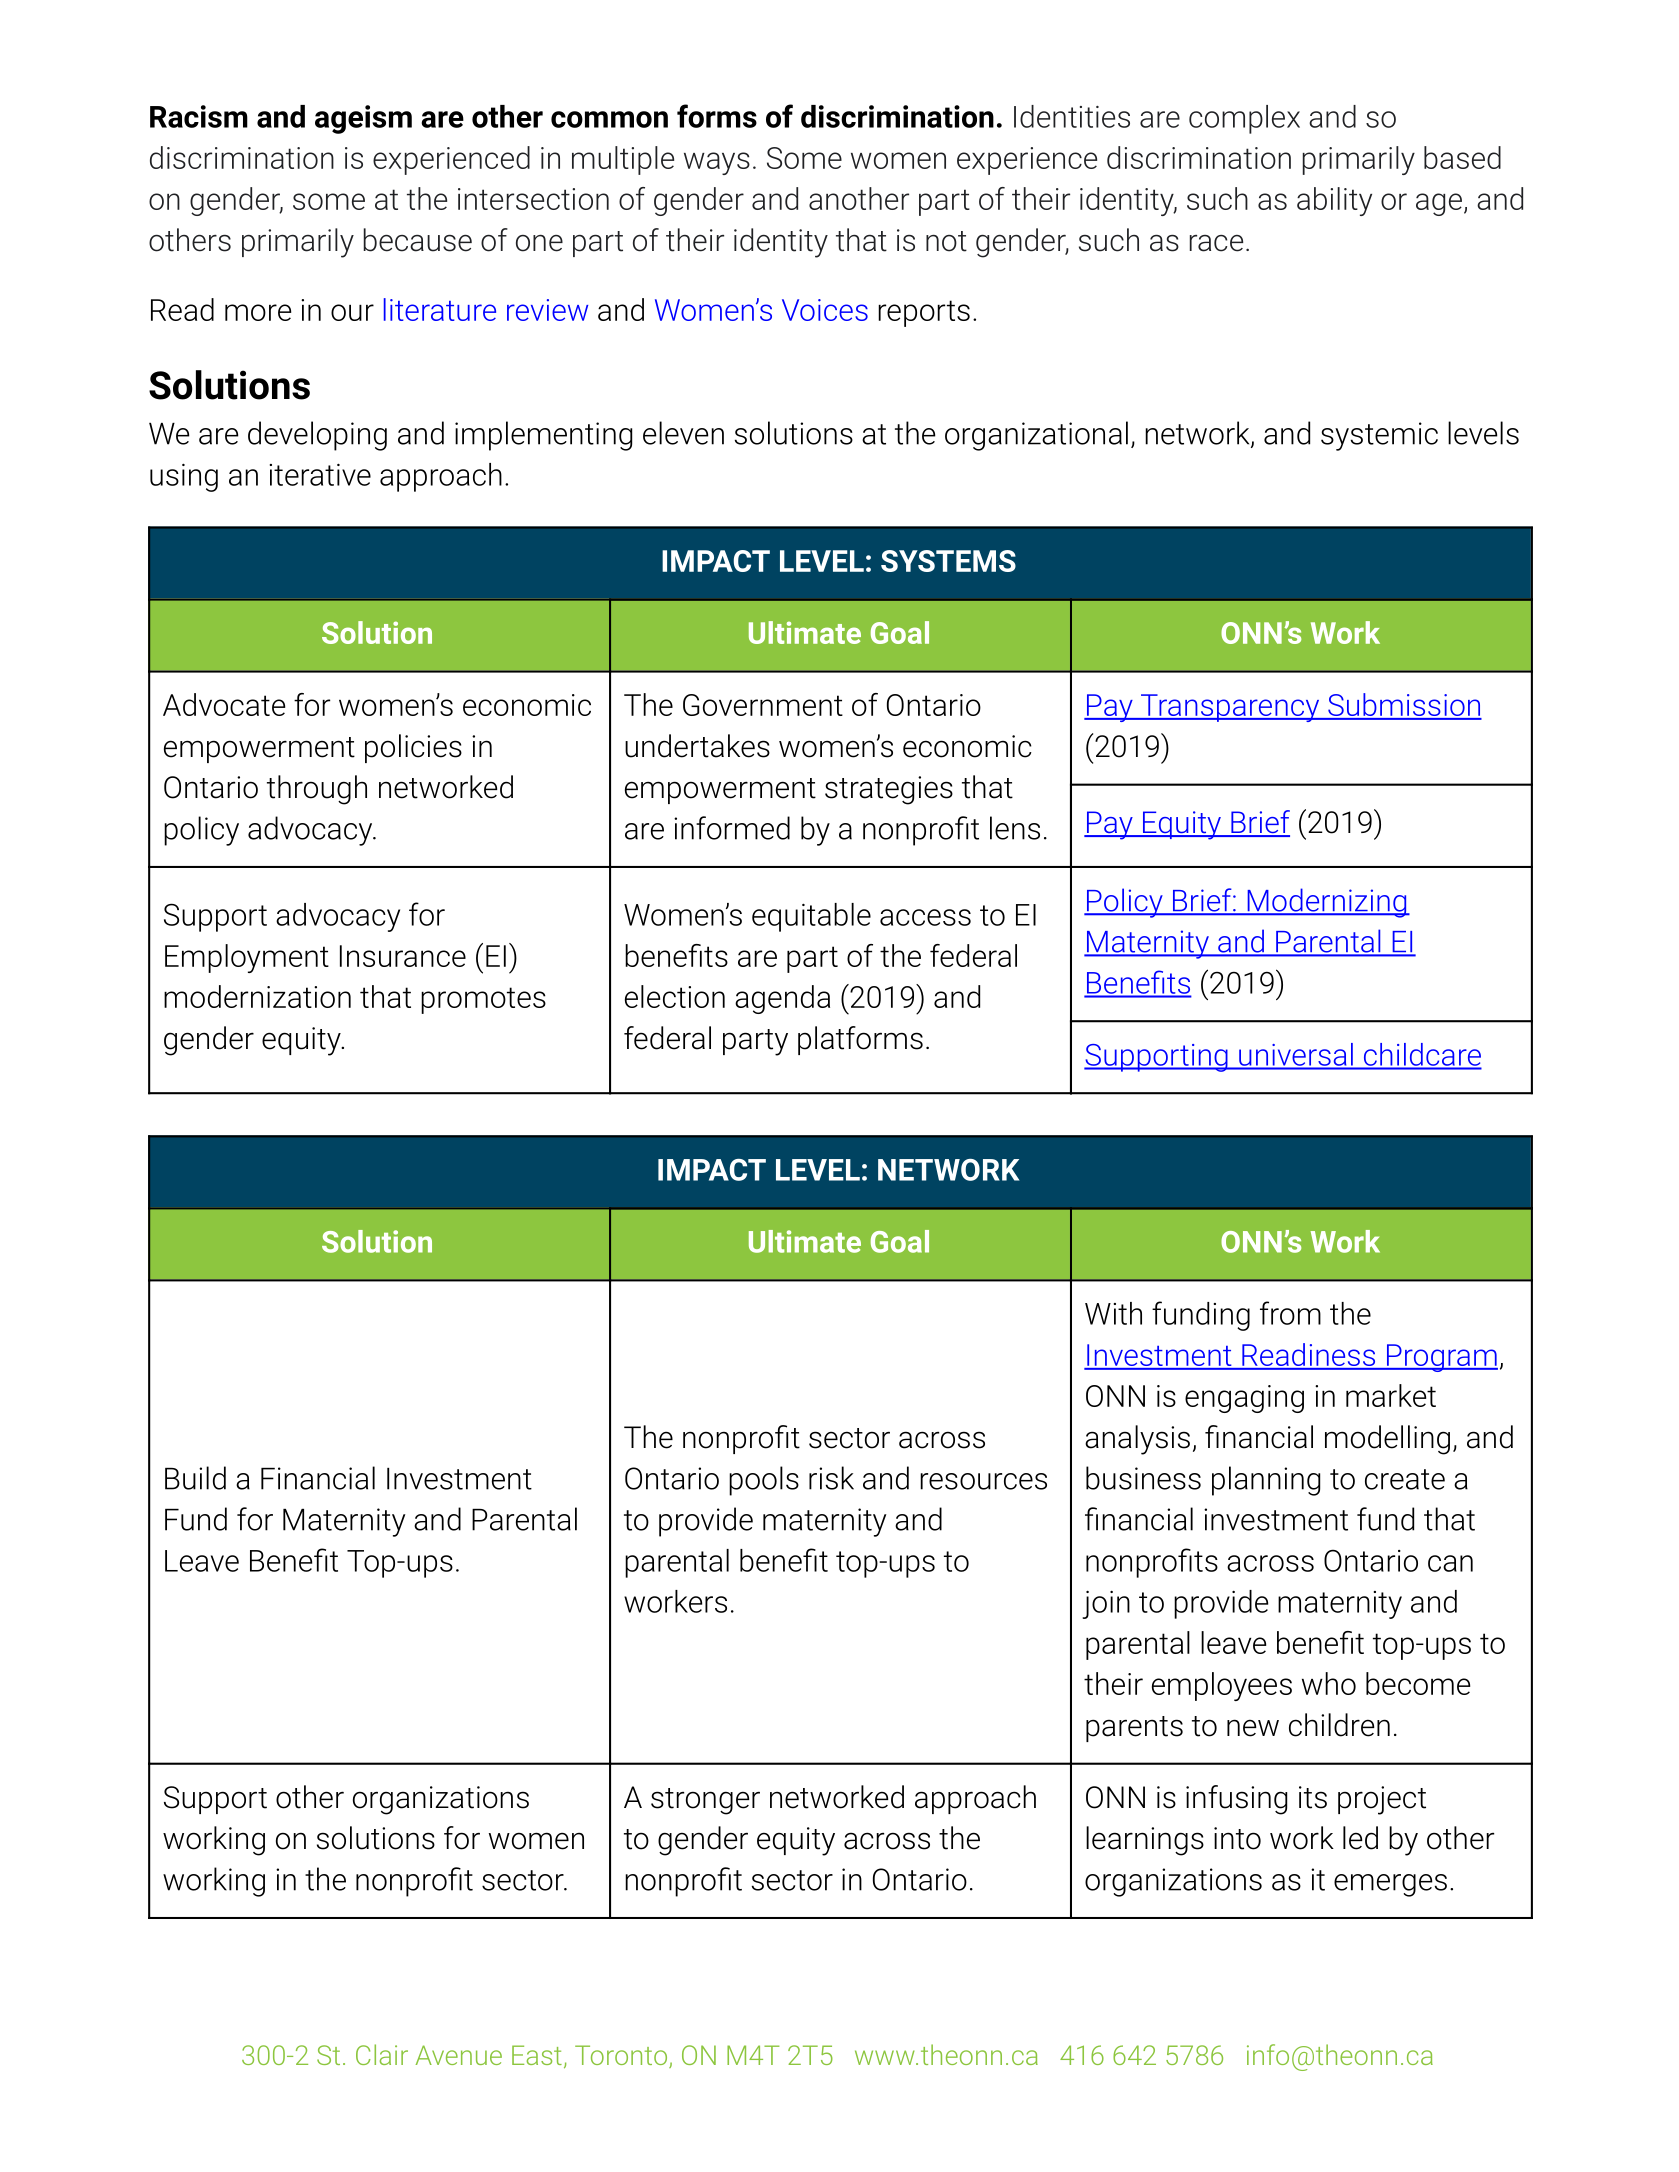 The height and width of the screenshot is (2172, 1679). I want to click on ageism, so click(363, 119).
